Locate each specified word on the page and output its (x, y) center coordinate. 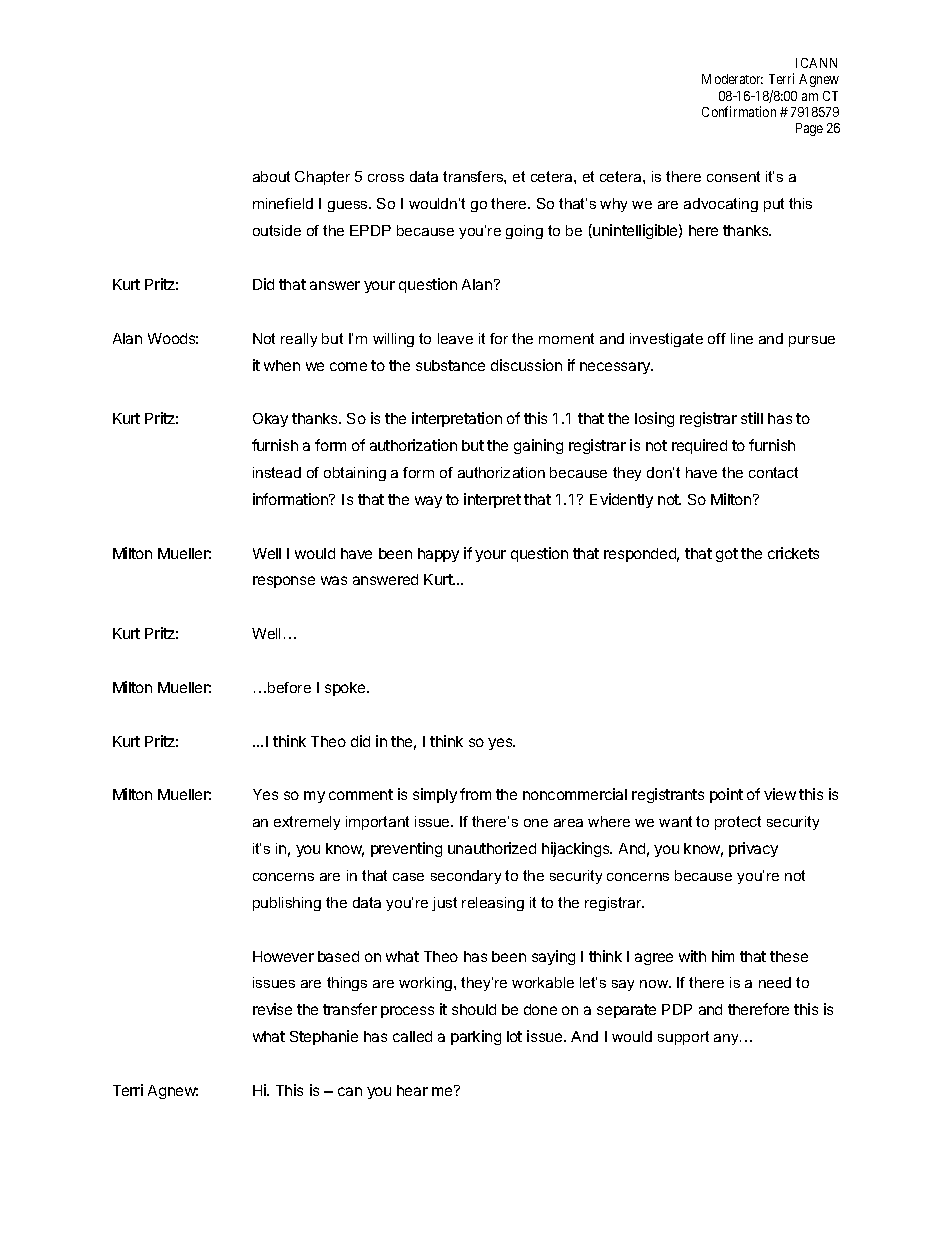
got (727, 555)
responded (641, 555)
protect (738, 823)
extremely (307, 823)
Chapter (322, 178)
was (334, 580)
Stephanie (324, 1037)
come (348, 366)
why (613, 205)
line (742, 338)
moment (566, 338)
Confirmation (739, 111)
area (568, 823)
